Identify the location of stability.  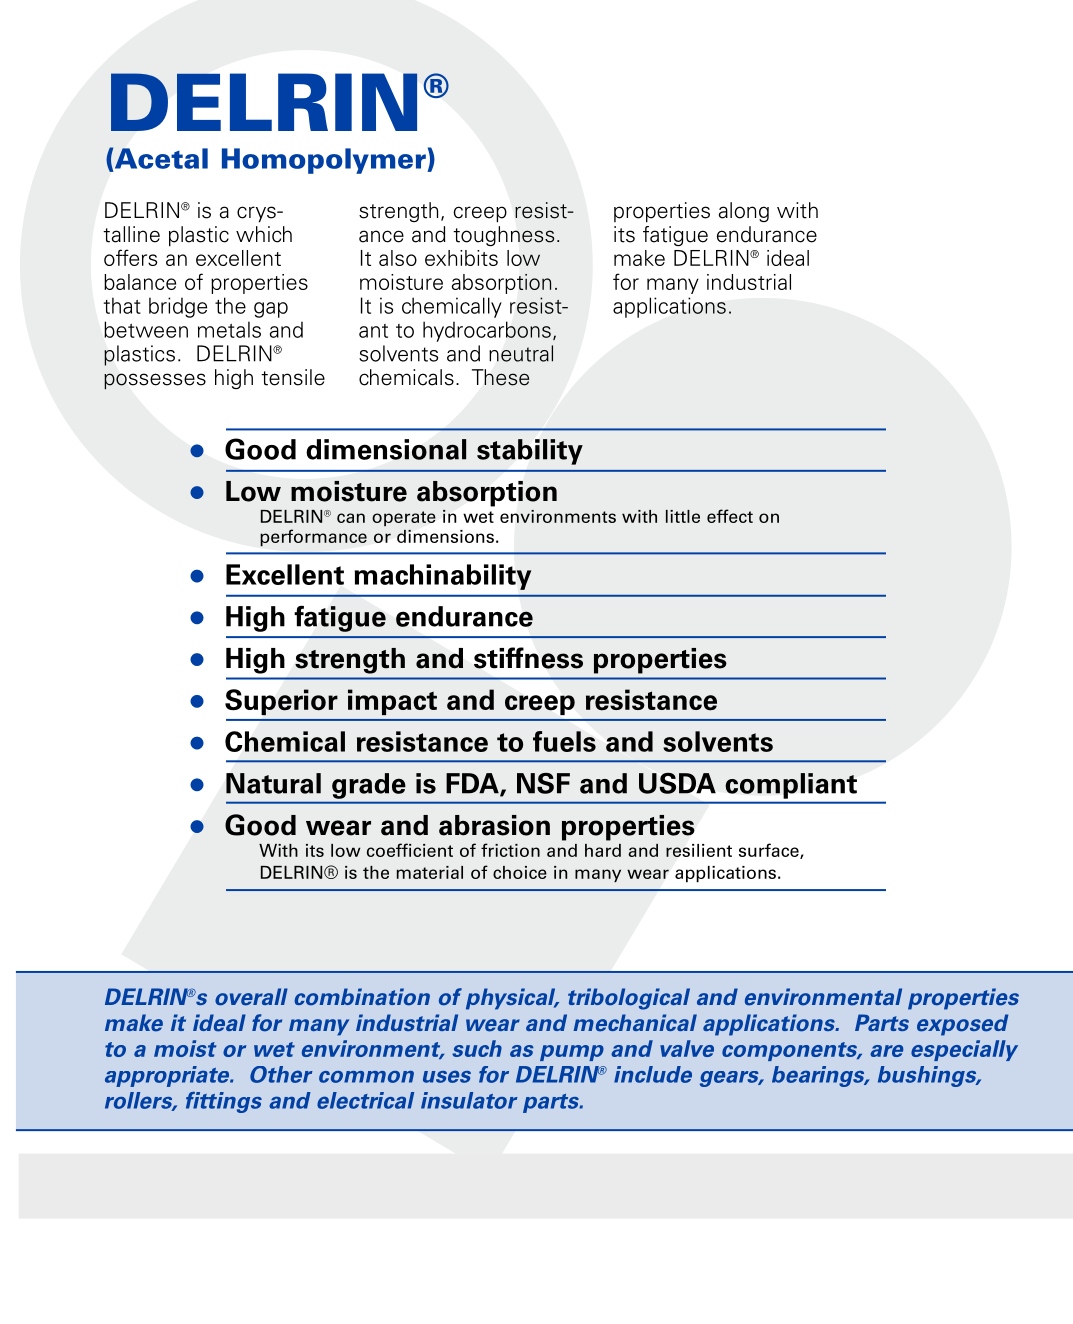
(530, 452).
